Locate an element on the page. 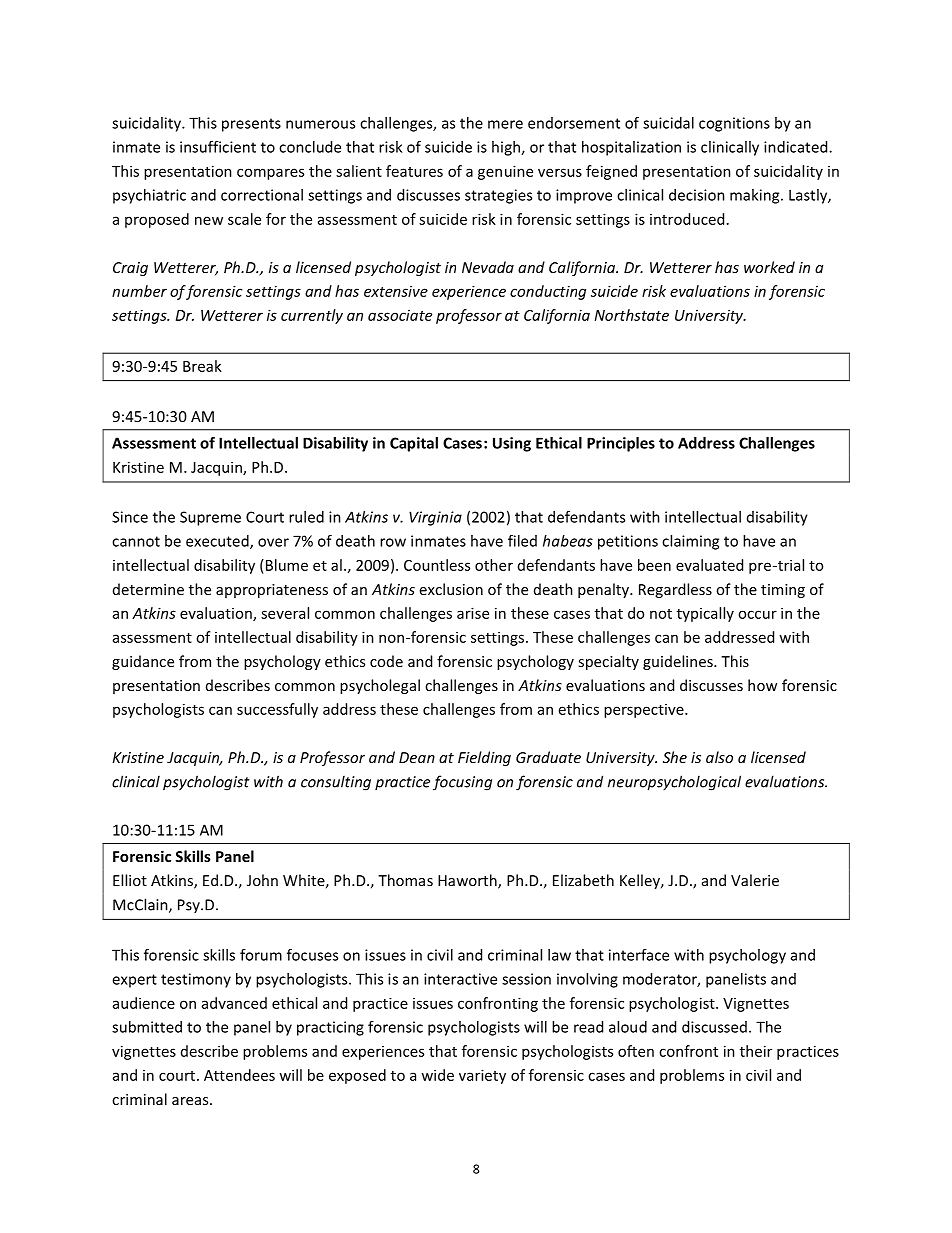 The width and height of the document is (952, 1233). genuine is located at coordinates (505, 172).
